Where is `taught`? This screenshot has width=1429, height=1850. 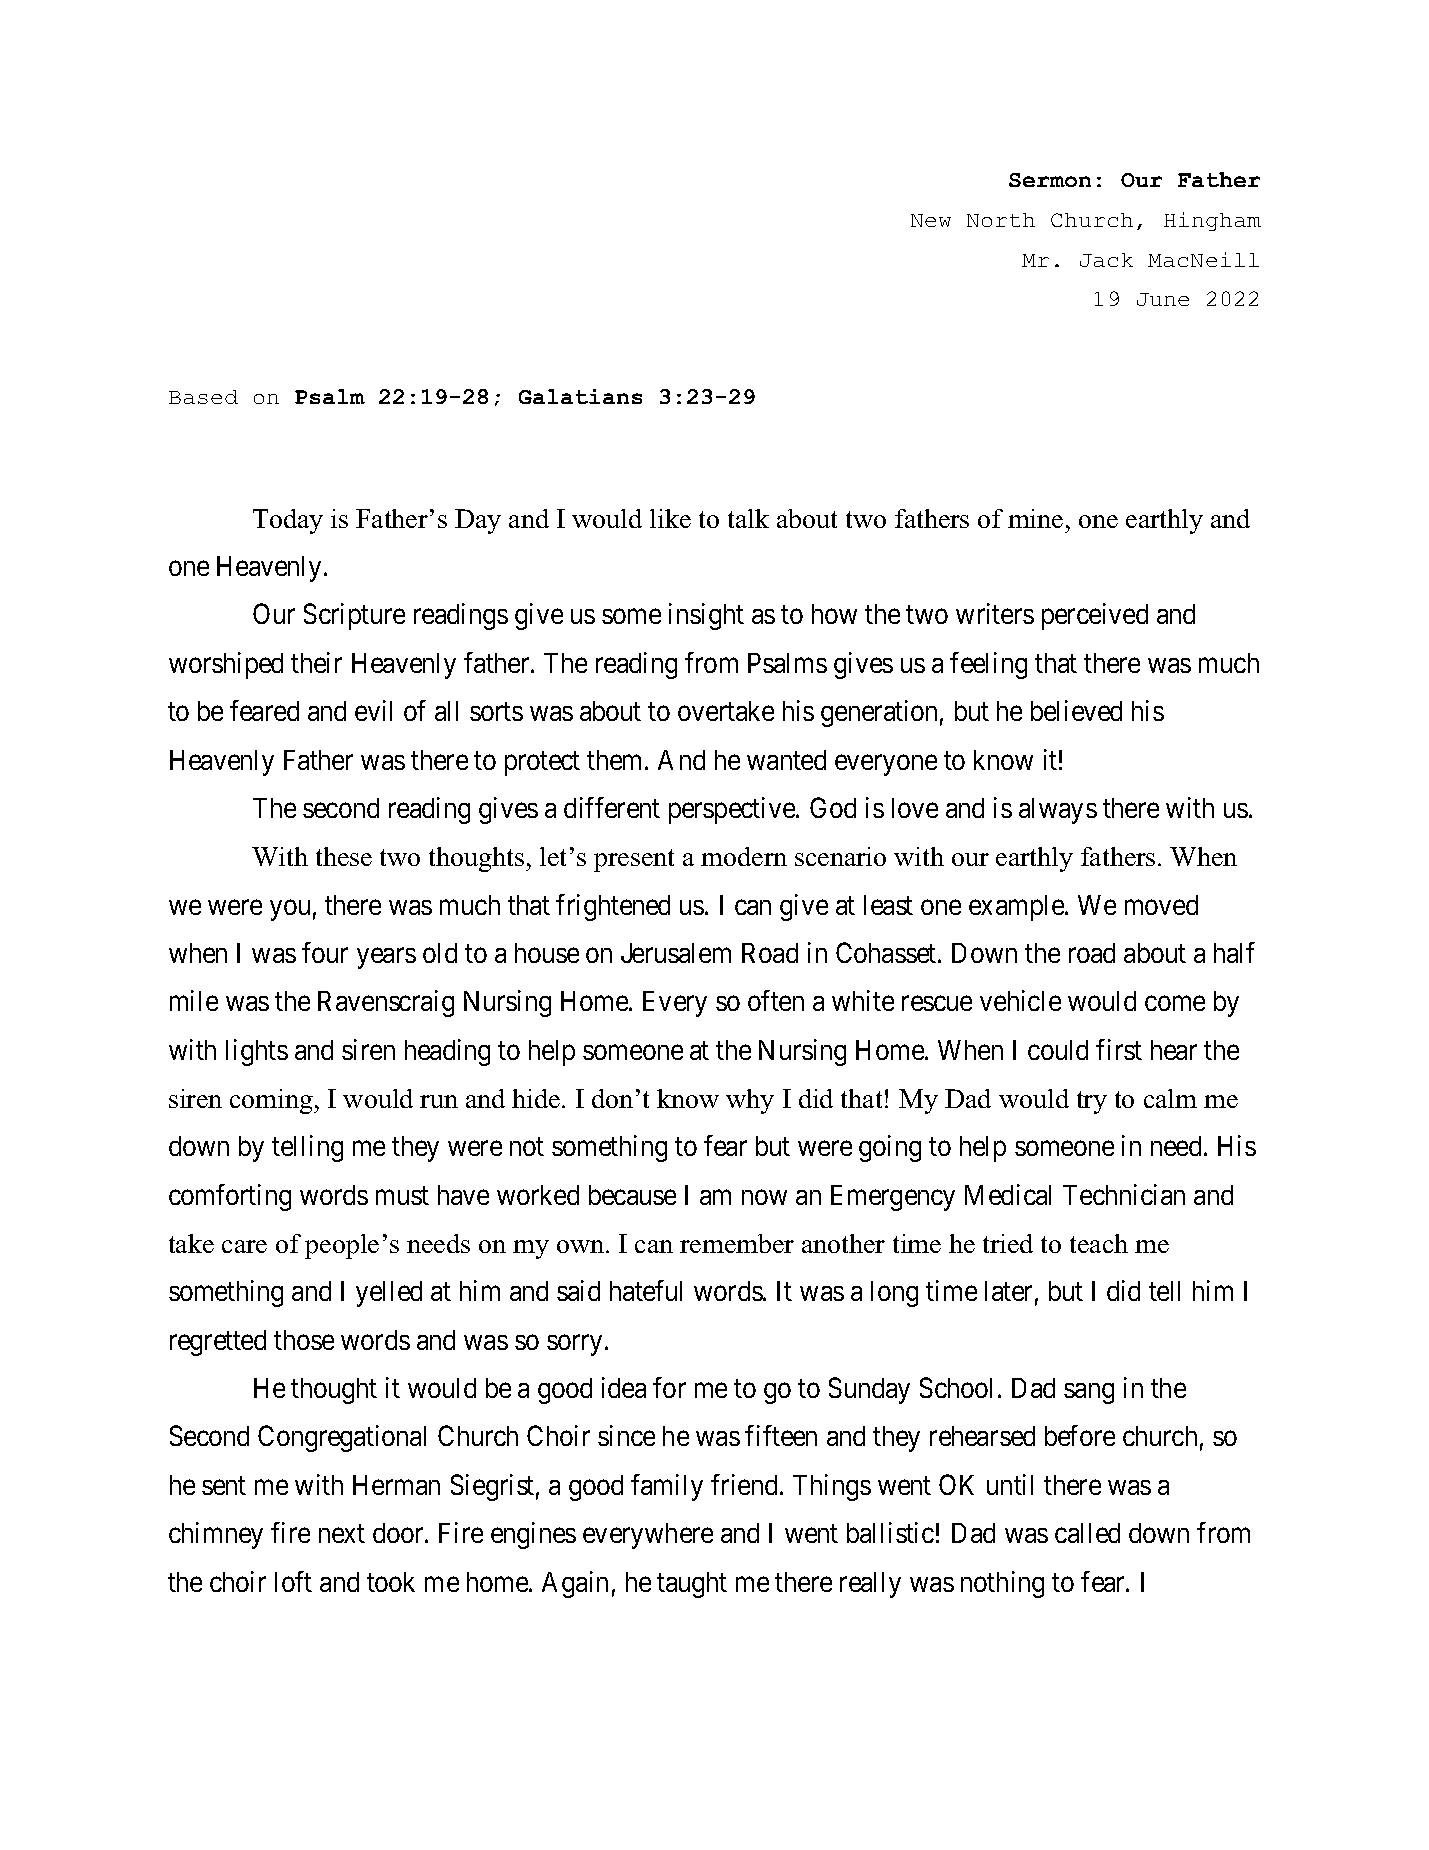 taught is located at coordinates (692, 1585).
